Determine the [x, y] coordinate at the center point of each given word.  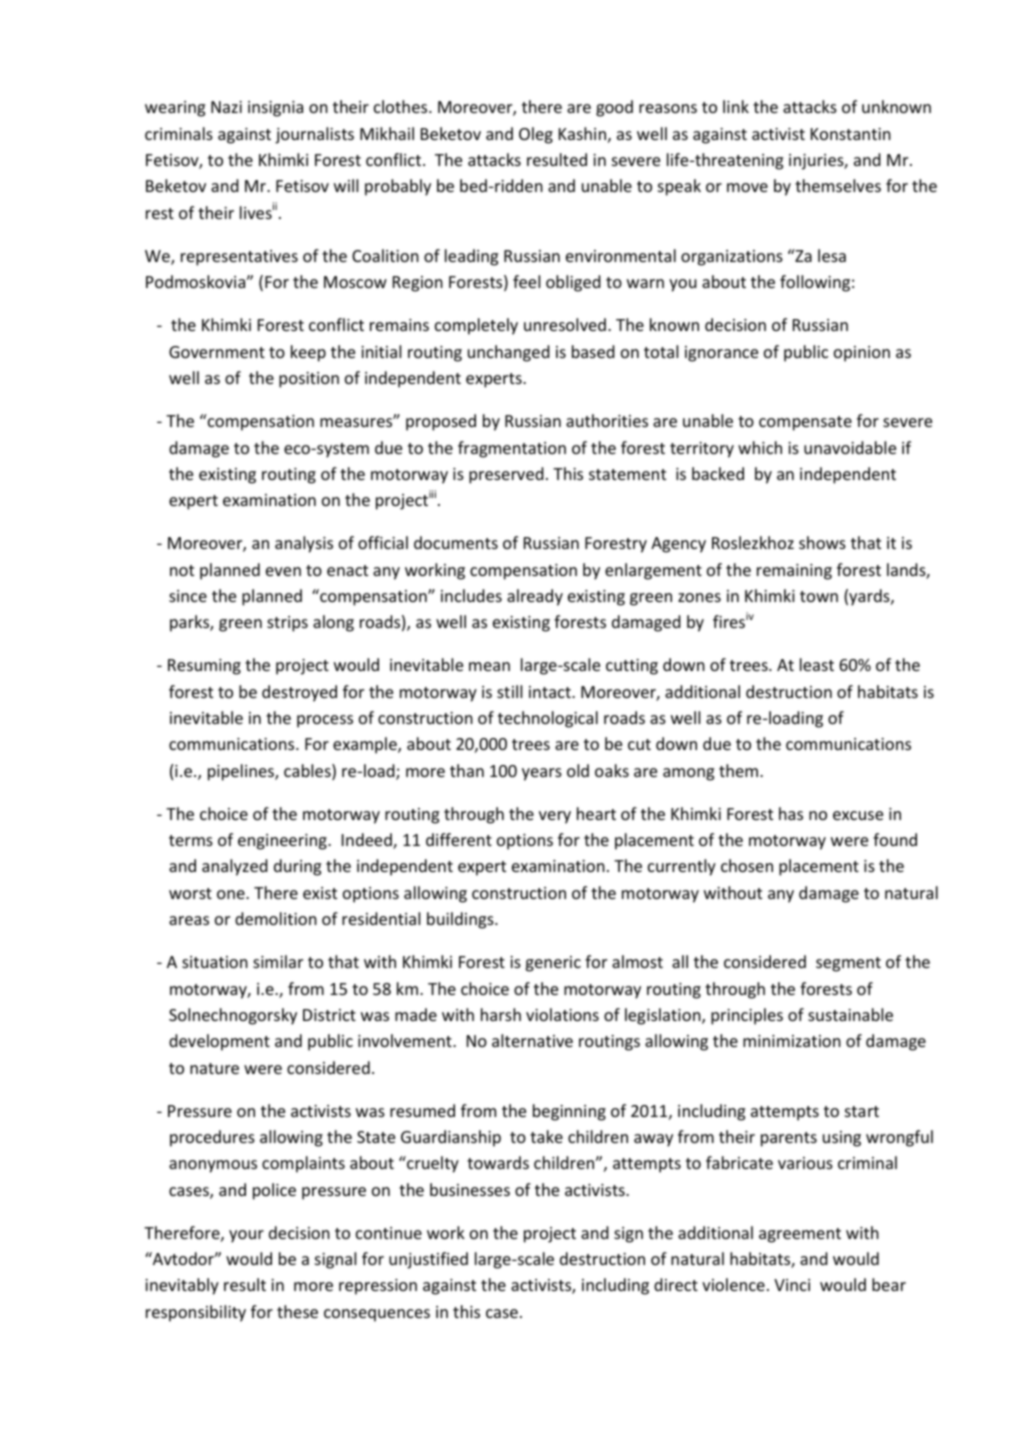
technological [548, 719]
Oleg [536, 135]
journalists [314, 135]
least [817, 664]
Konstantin [851, 134]
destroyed [299, 693]
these [297, 1311]
